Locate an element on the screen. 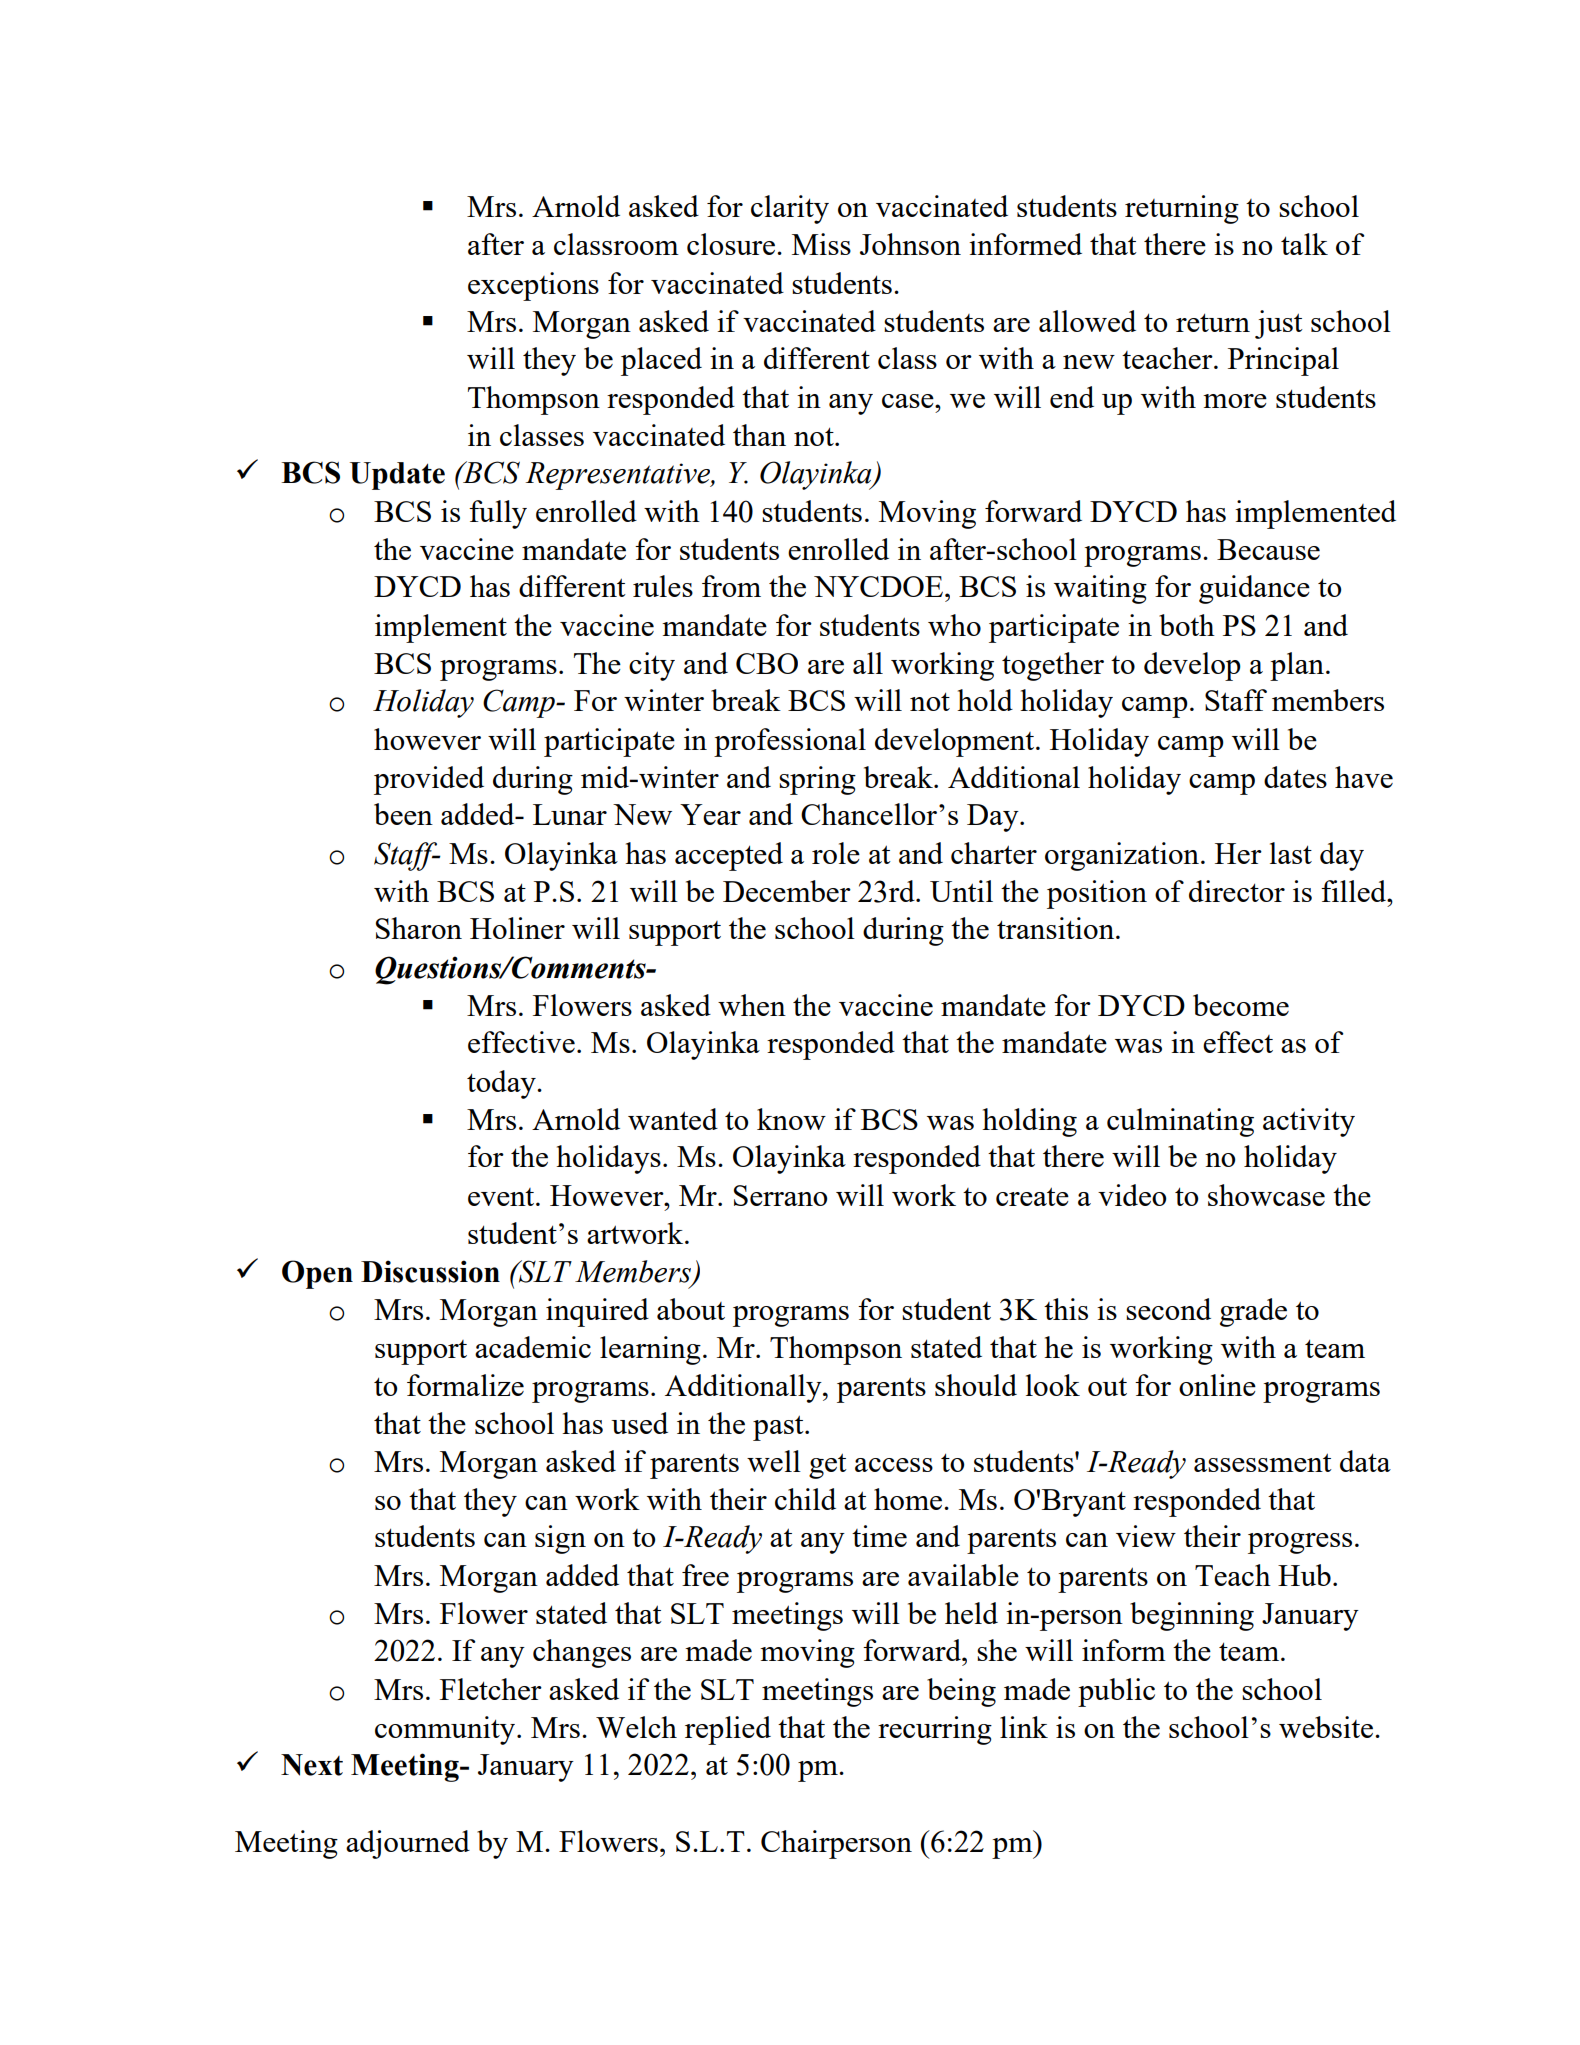  fully is located at coordinates (498, 514).
